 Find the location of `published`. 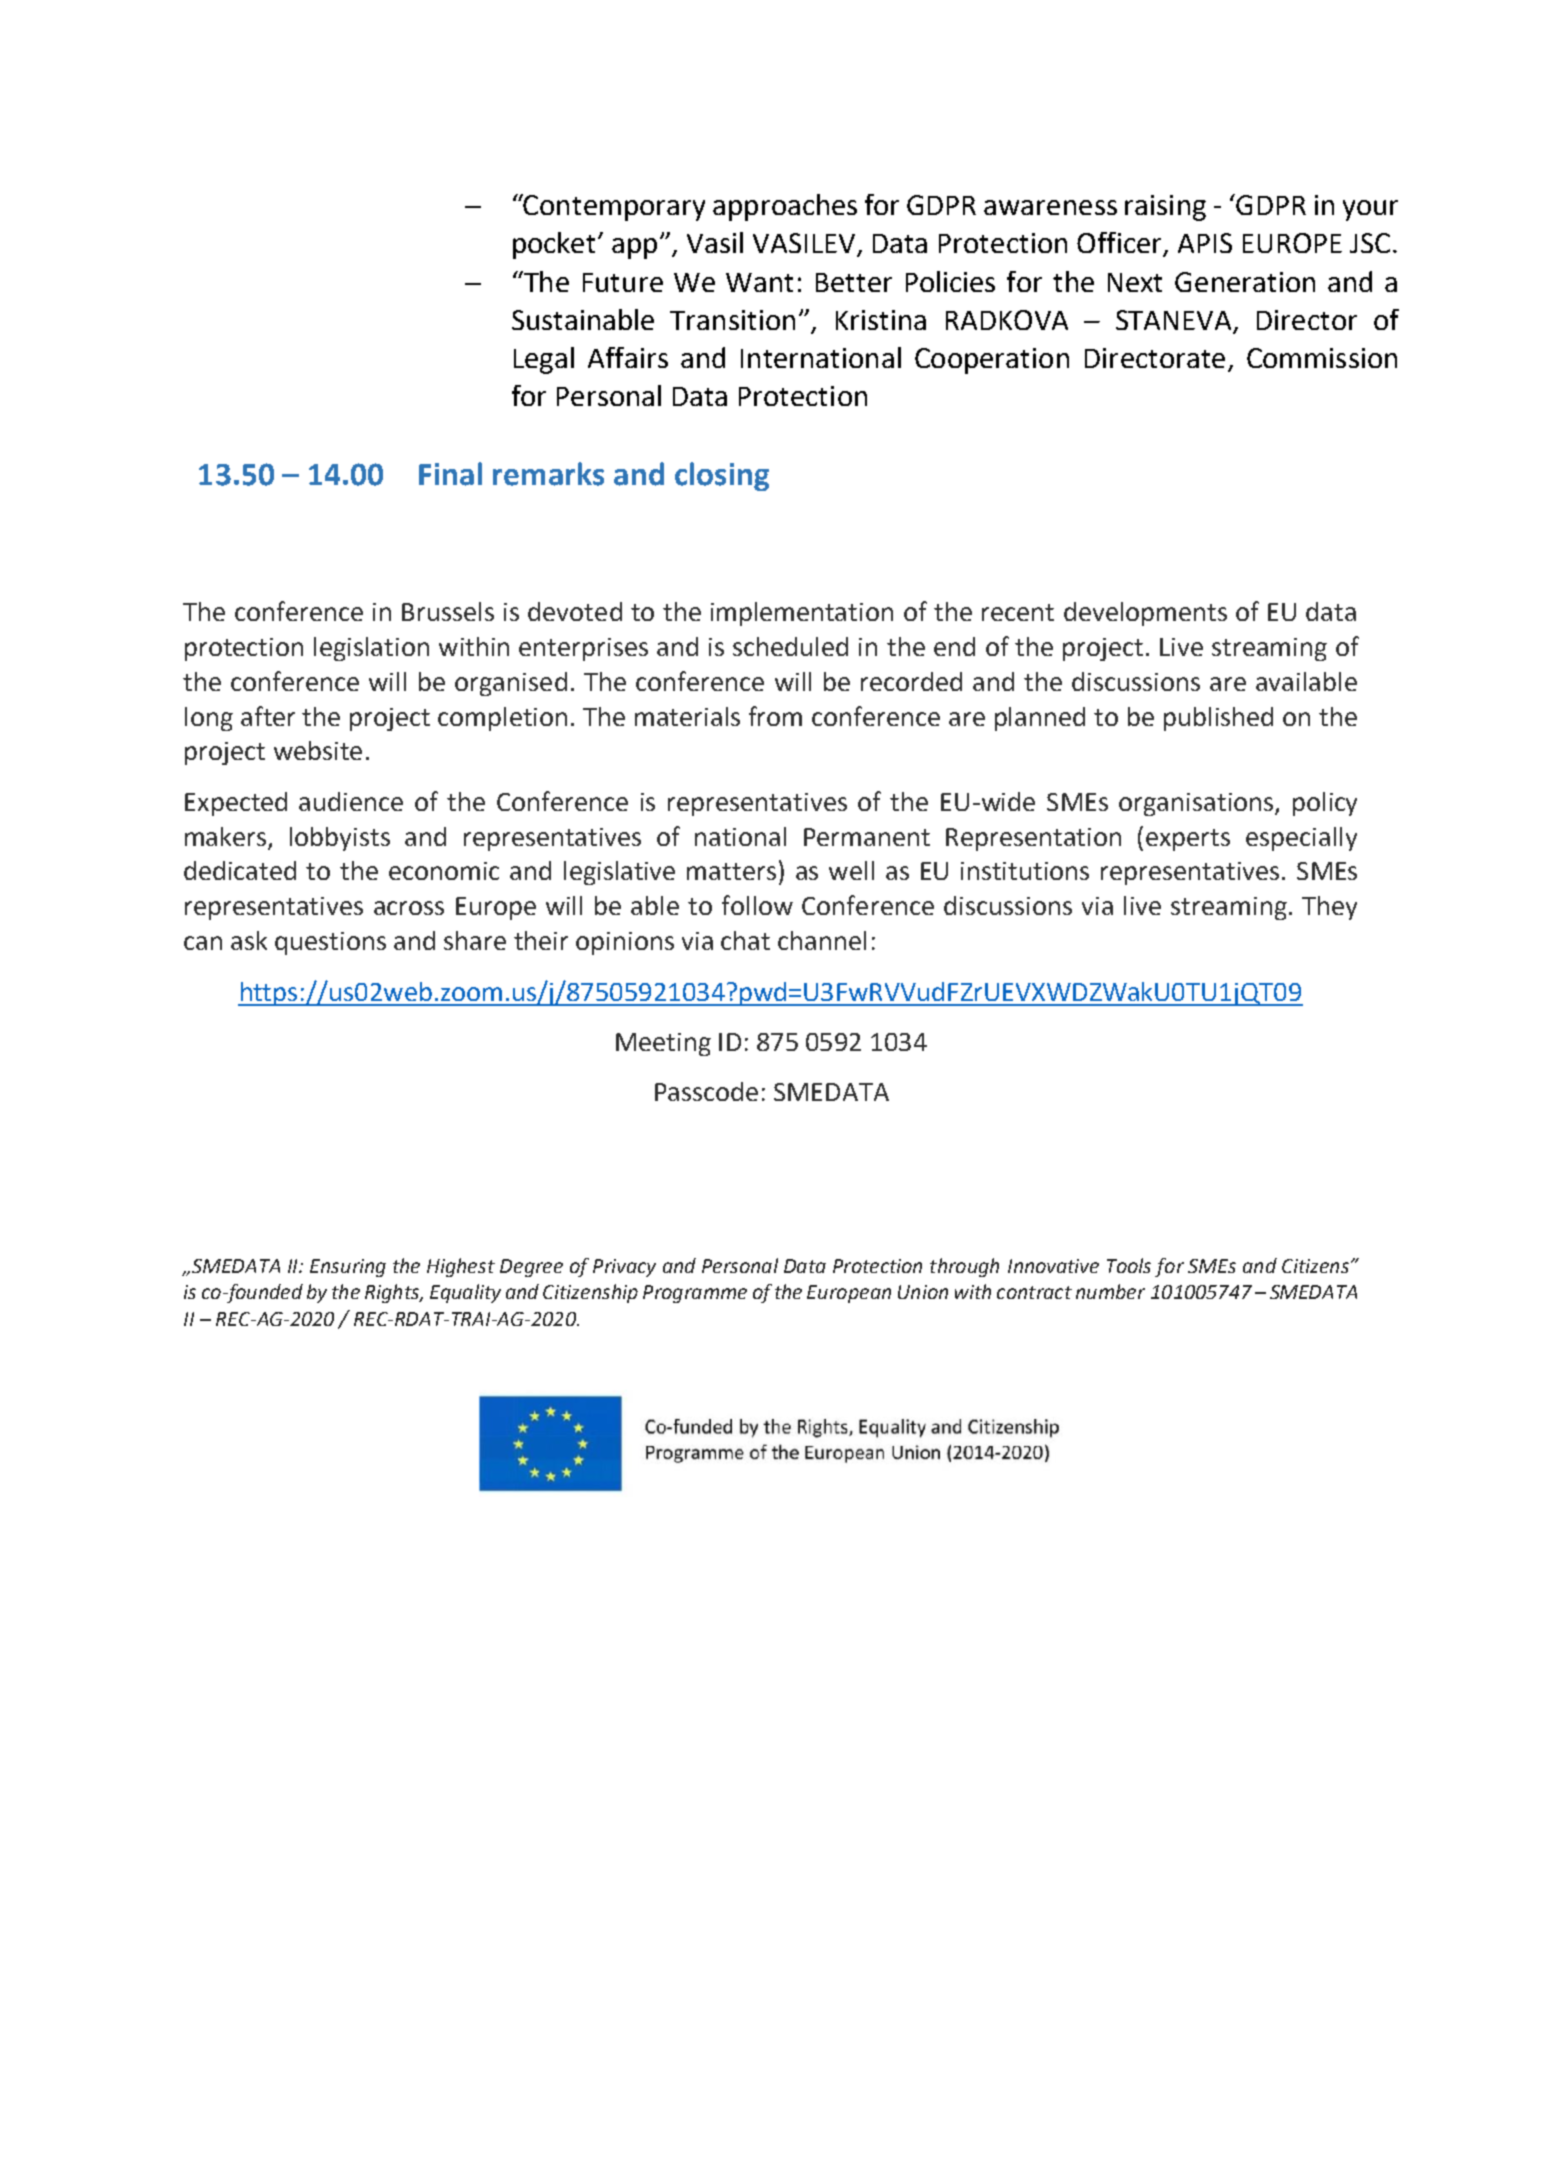

published is located at coordinates (1218, 719).
